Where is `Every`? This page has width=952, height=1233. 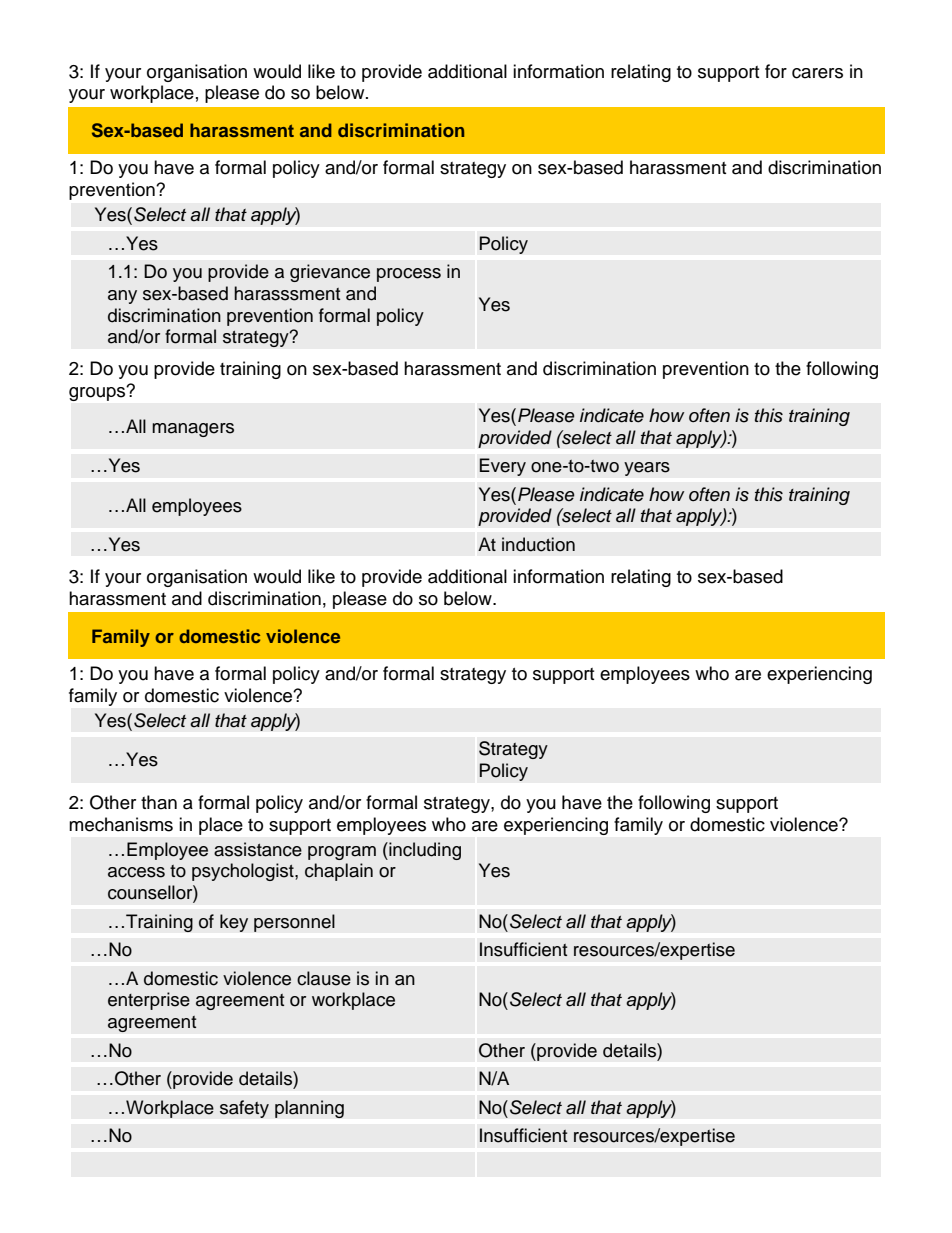 Every is located at coordinates (502, 467).
